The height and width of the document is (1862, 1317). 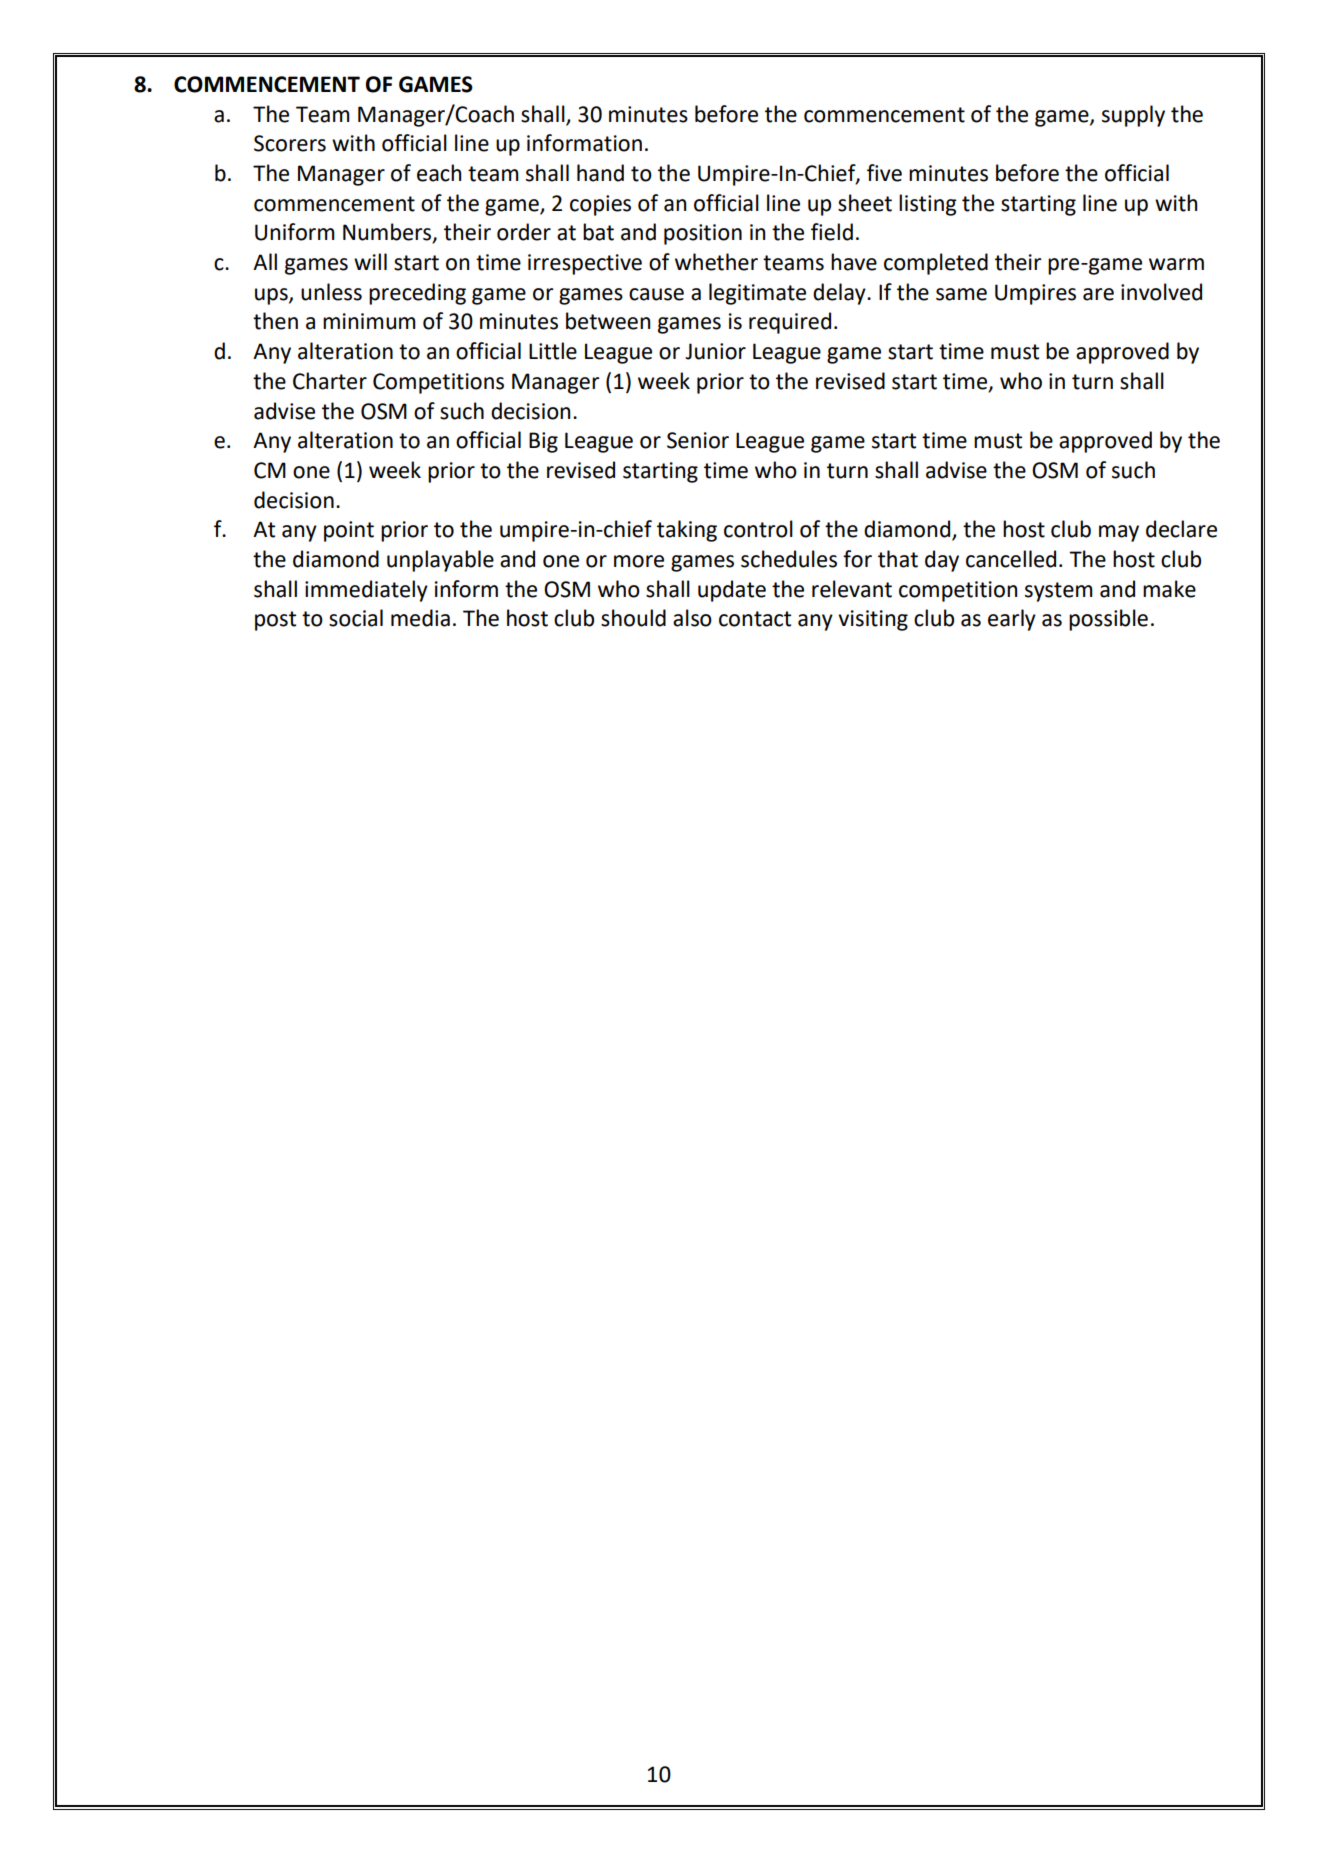 I want to click on hand, so click(x=600, y=173).
